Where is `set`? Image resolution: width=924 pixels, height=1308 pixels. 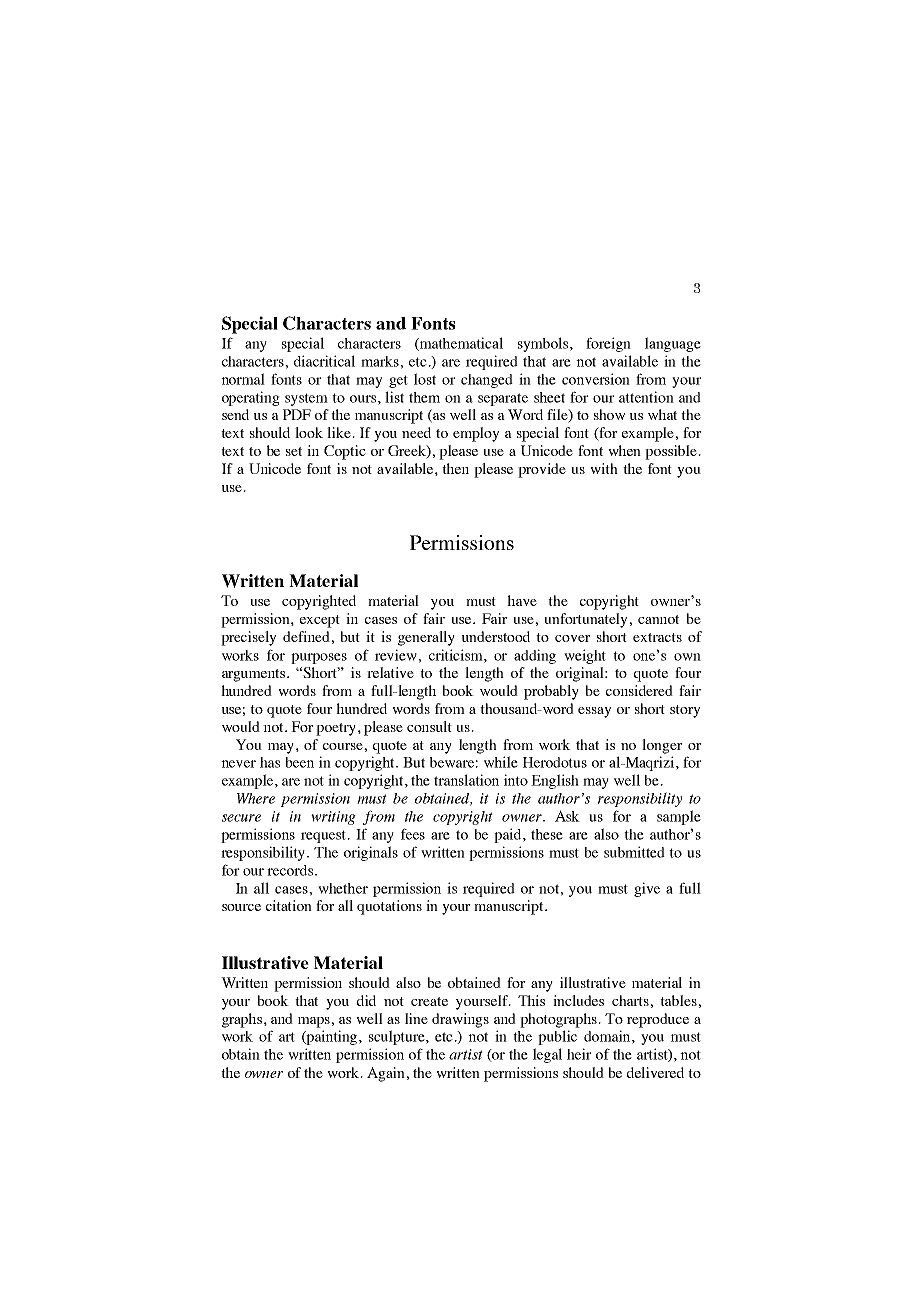 set is located at coordinates (294, 451).
